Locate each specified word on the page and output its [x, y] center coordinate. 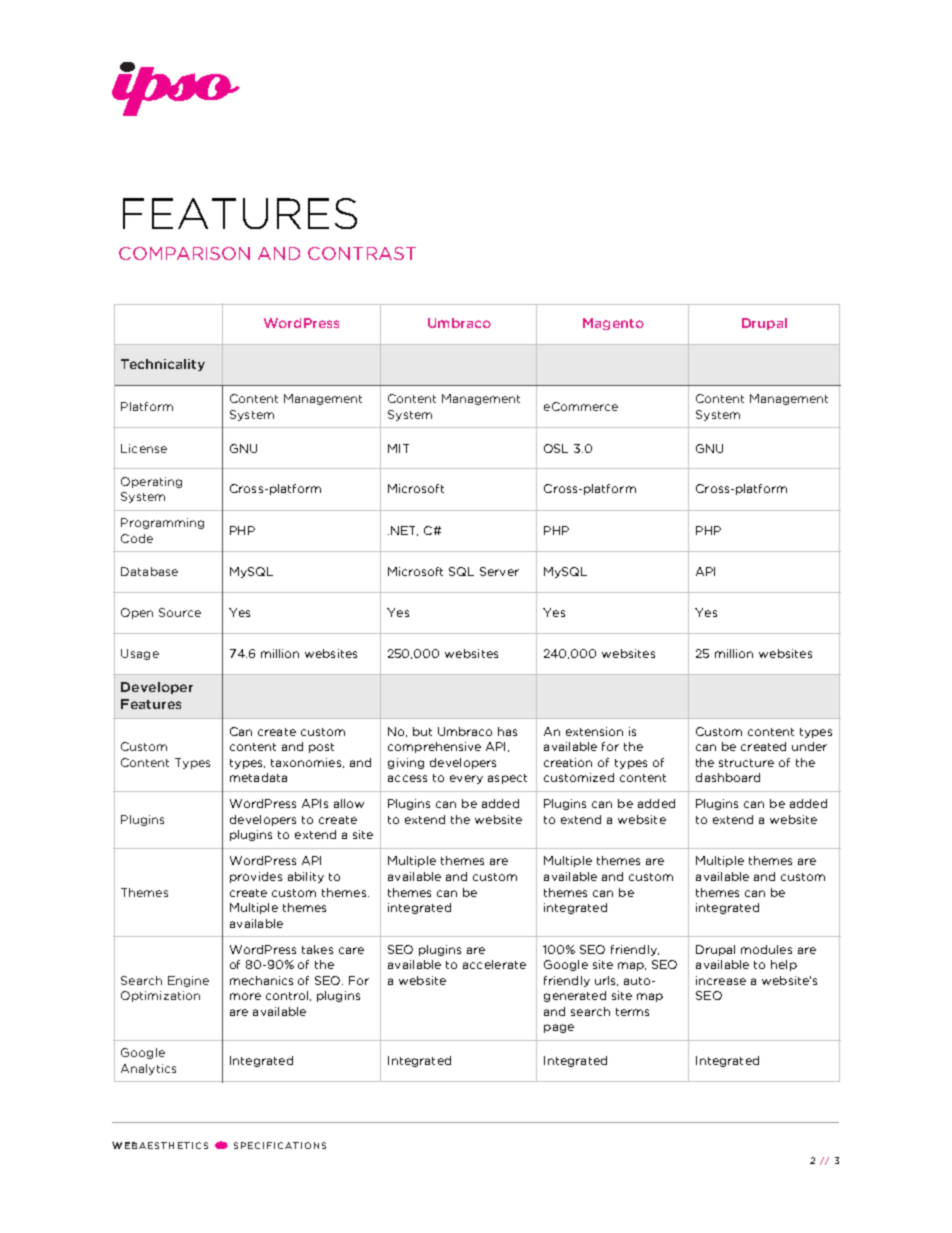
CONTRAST [362, 253]
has [507, 731]
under [809, 746]
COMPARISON [184, 253]
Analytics [148, 1069]
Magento [613, 324]
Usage [140, 654]
